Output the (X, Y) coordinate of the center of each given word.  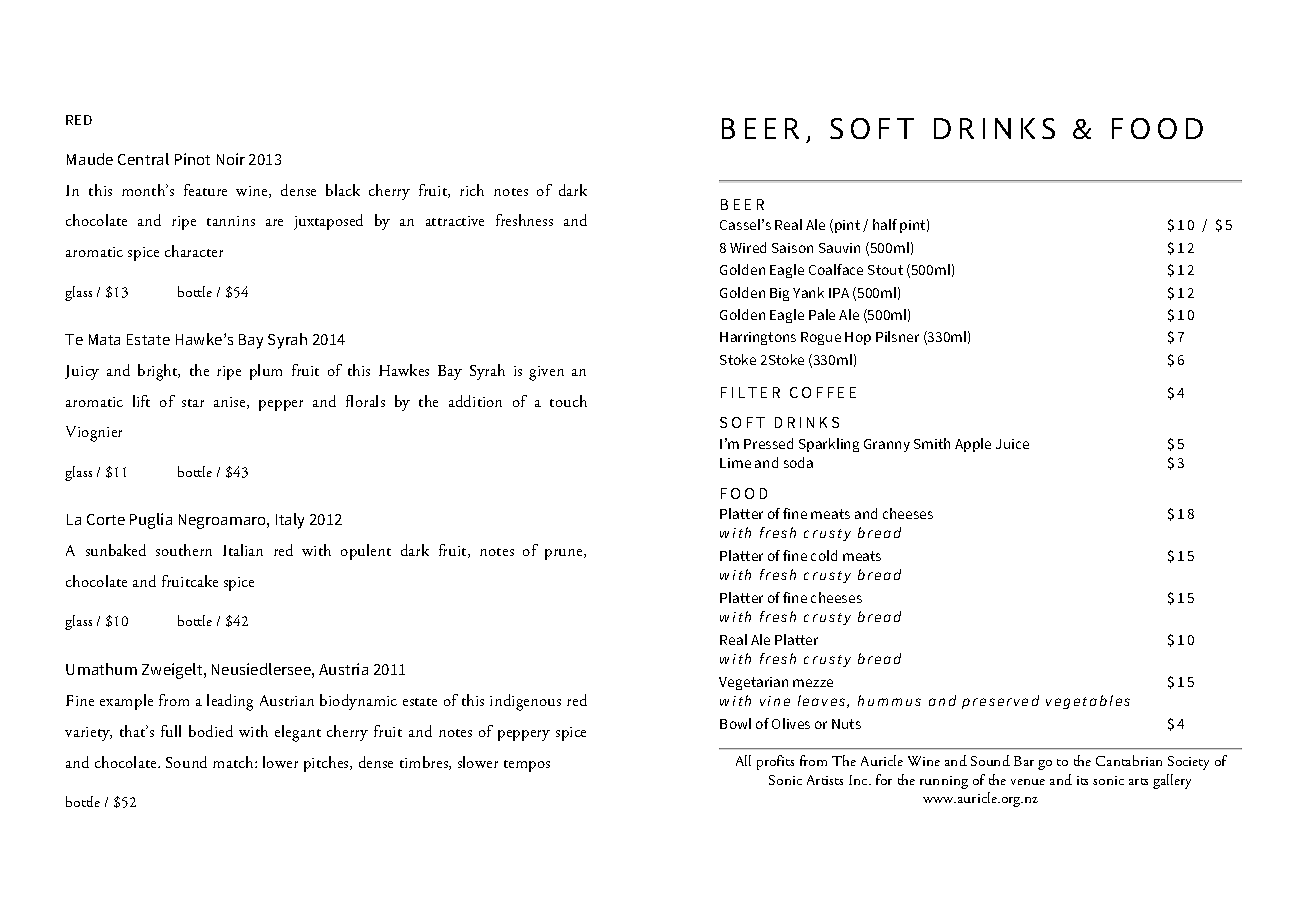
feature (205, 190)
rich (472, 190)
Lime (735, 463)
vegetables (1088, 702)
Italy (290, 521)
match (234, 762)
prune (565, 554)
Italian (243, 550)
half (885, 224)
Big (779, 294)
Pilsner (897, 336)
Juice (1012, 444)
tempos (527, 766)
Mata (104, 339)
